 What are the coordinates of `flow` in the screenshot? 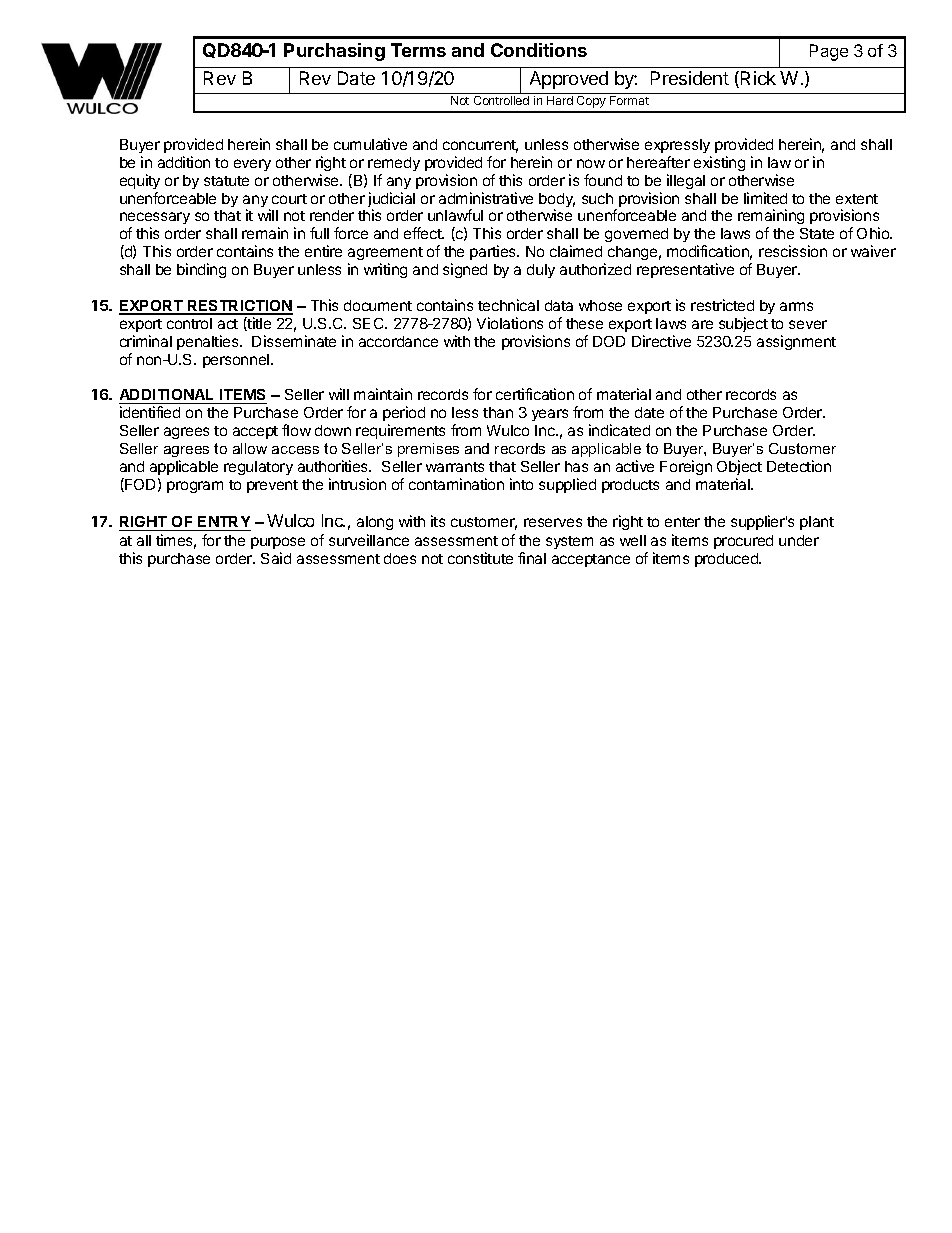 It's located at (296, 430).
